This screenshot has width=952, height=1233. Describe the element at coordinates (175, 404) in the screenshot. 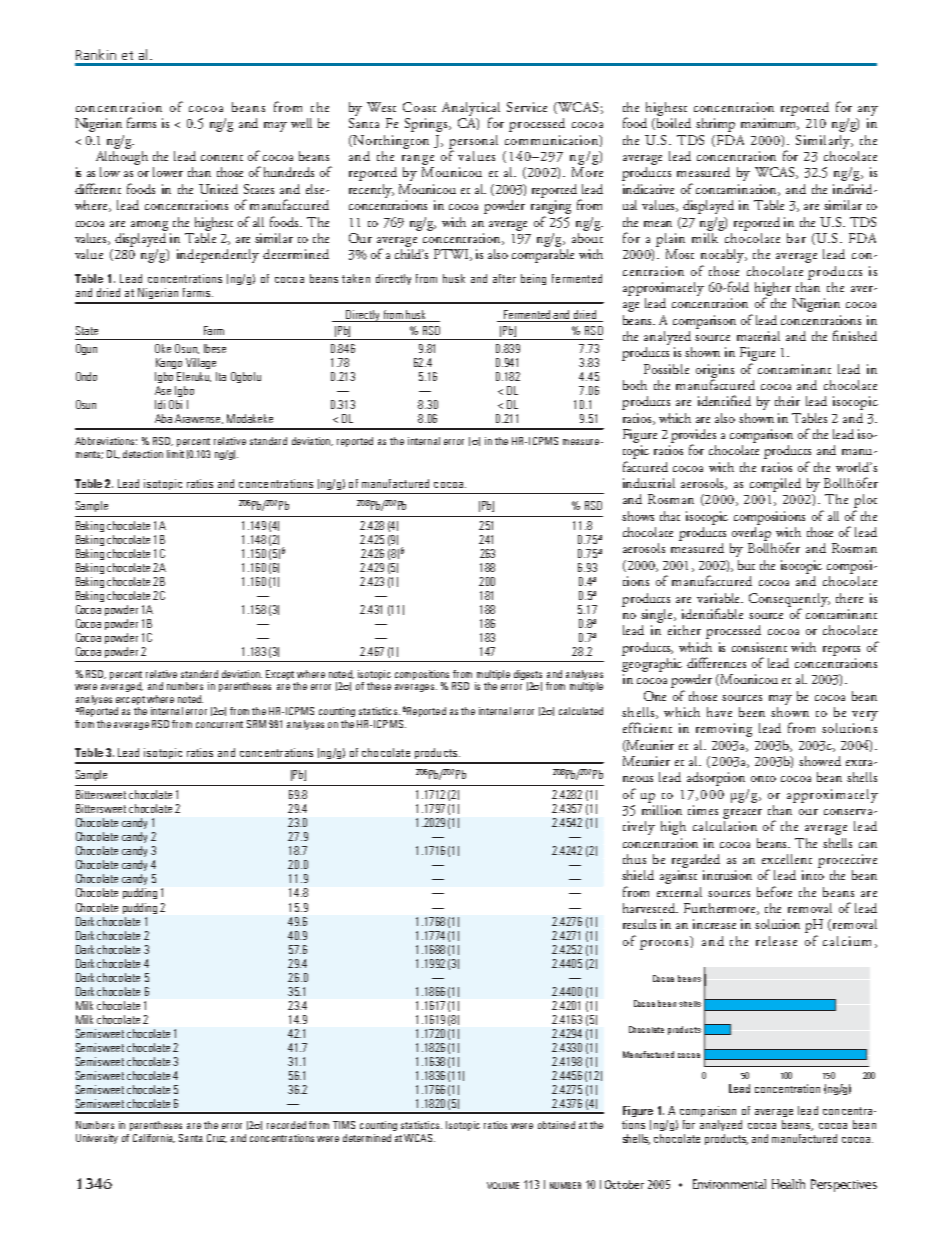

I see `Obi` at that location.
